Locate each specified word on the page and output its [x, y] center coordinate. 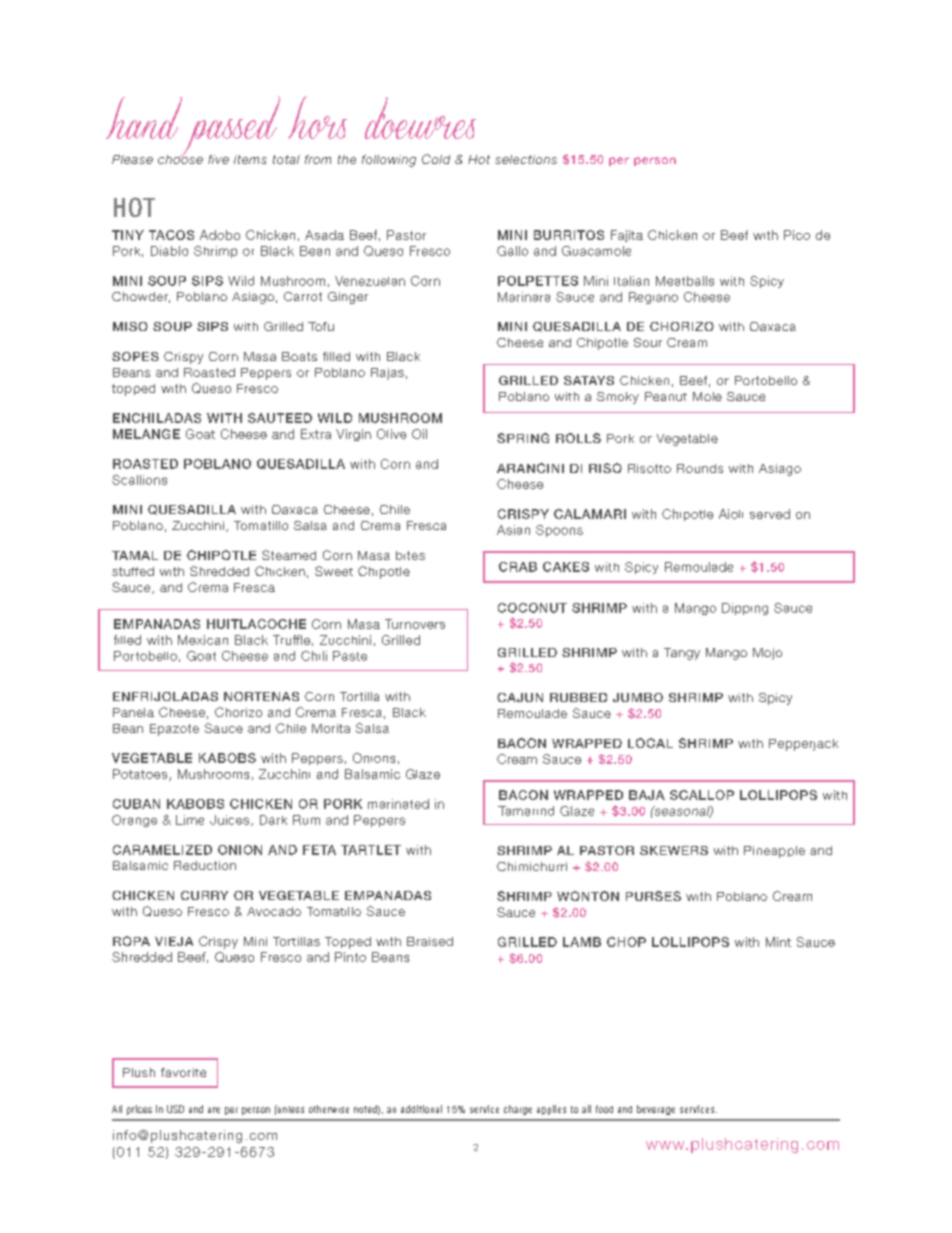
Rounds [700, 468]
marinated [398, 804]
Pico [797, 235]
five [218, 159]
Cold [436, 159]
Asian [513, 530]
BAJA [647, 795]
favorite [183, 1072]
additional [421, 1109]
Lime [190, 820]
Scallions [139, 480]
